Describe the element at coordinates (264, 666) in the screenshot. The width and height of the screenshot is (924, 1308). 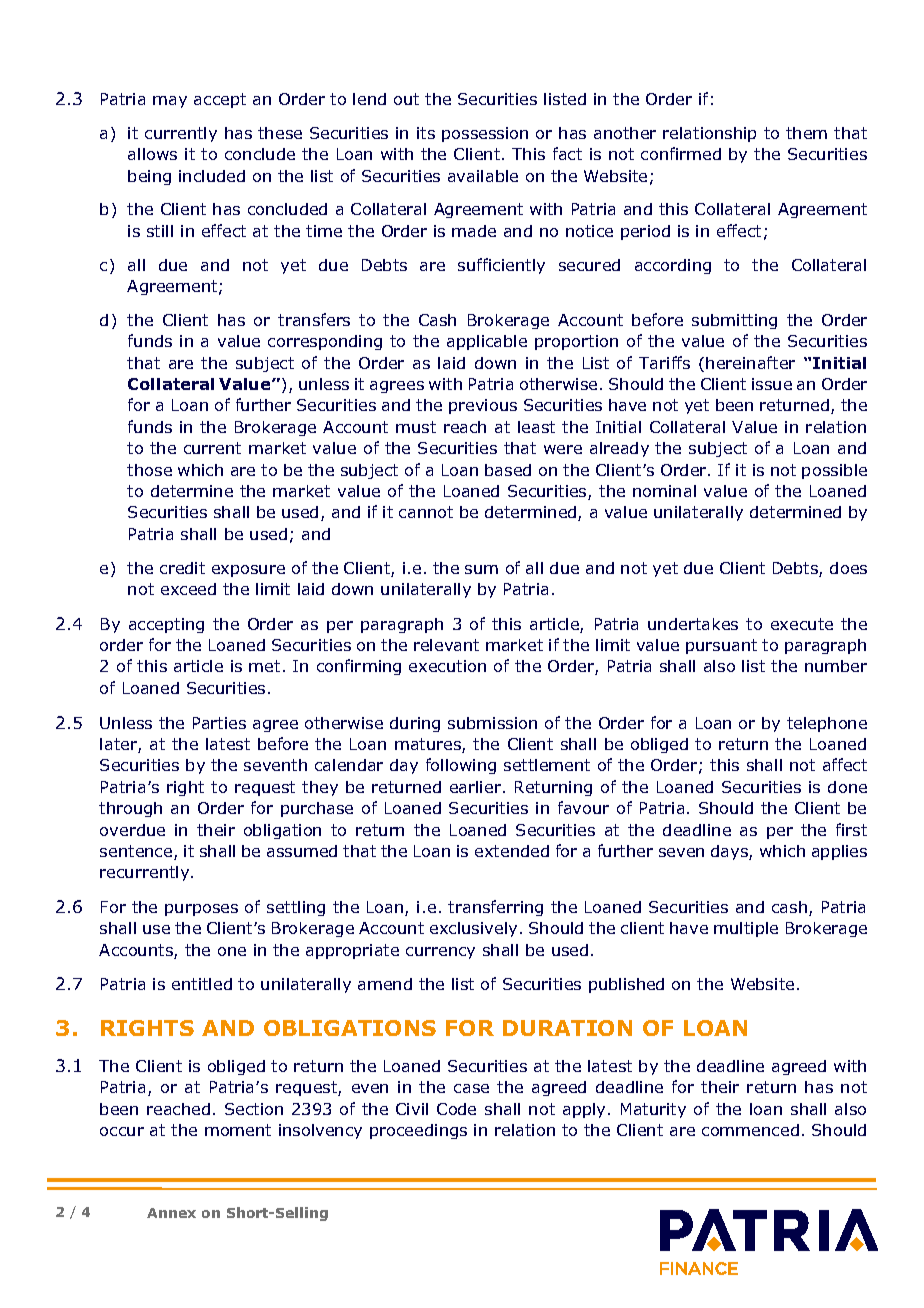
I see `met` at that location.
